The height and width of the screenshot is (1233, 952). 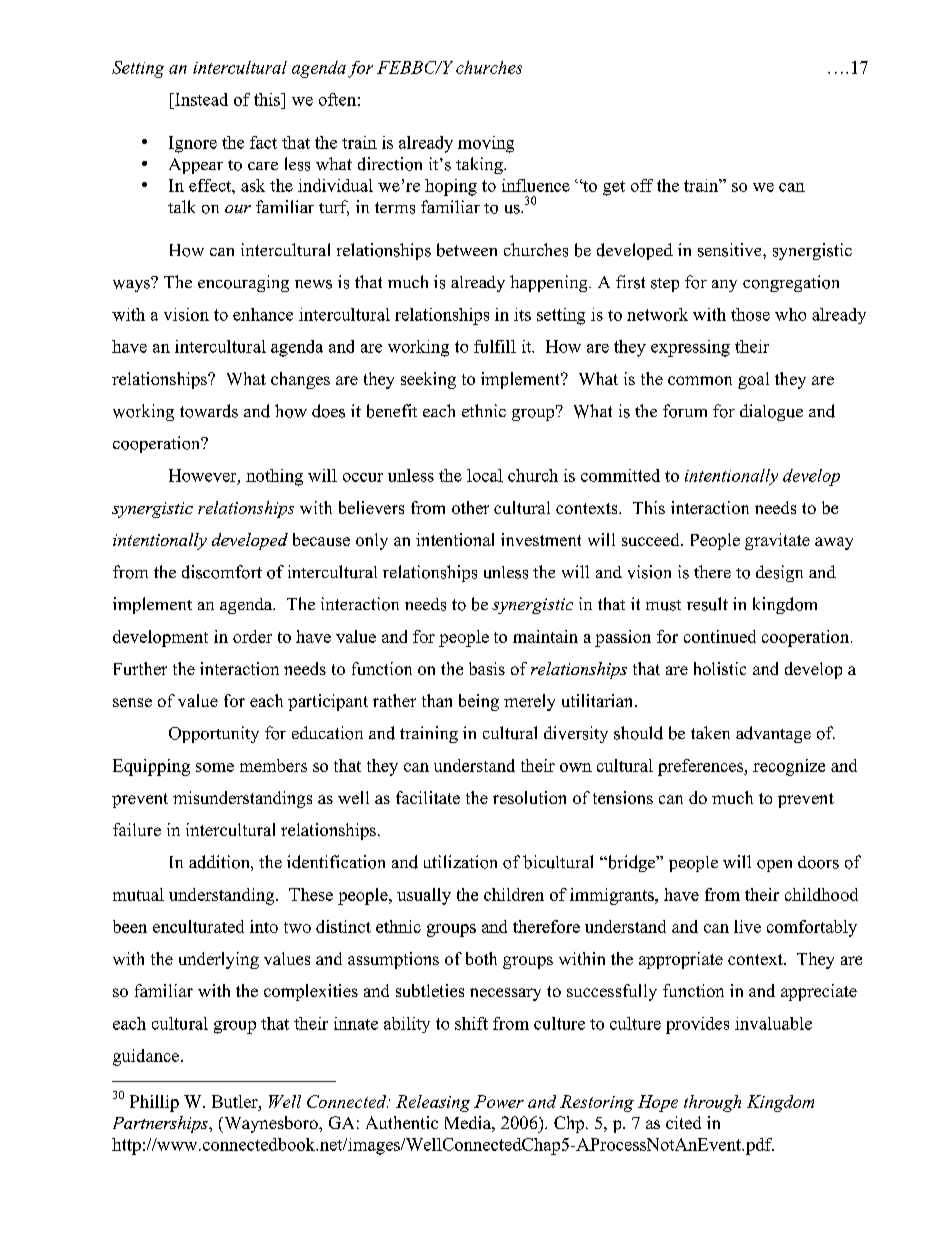 I want to click on Butler, so click(x=236, y=1101).
